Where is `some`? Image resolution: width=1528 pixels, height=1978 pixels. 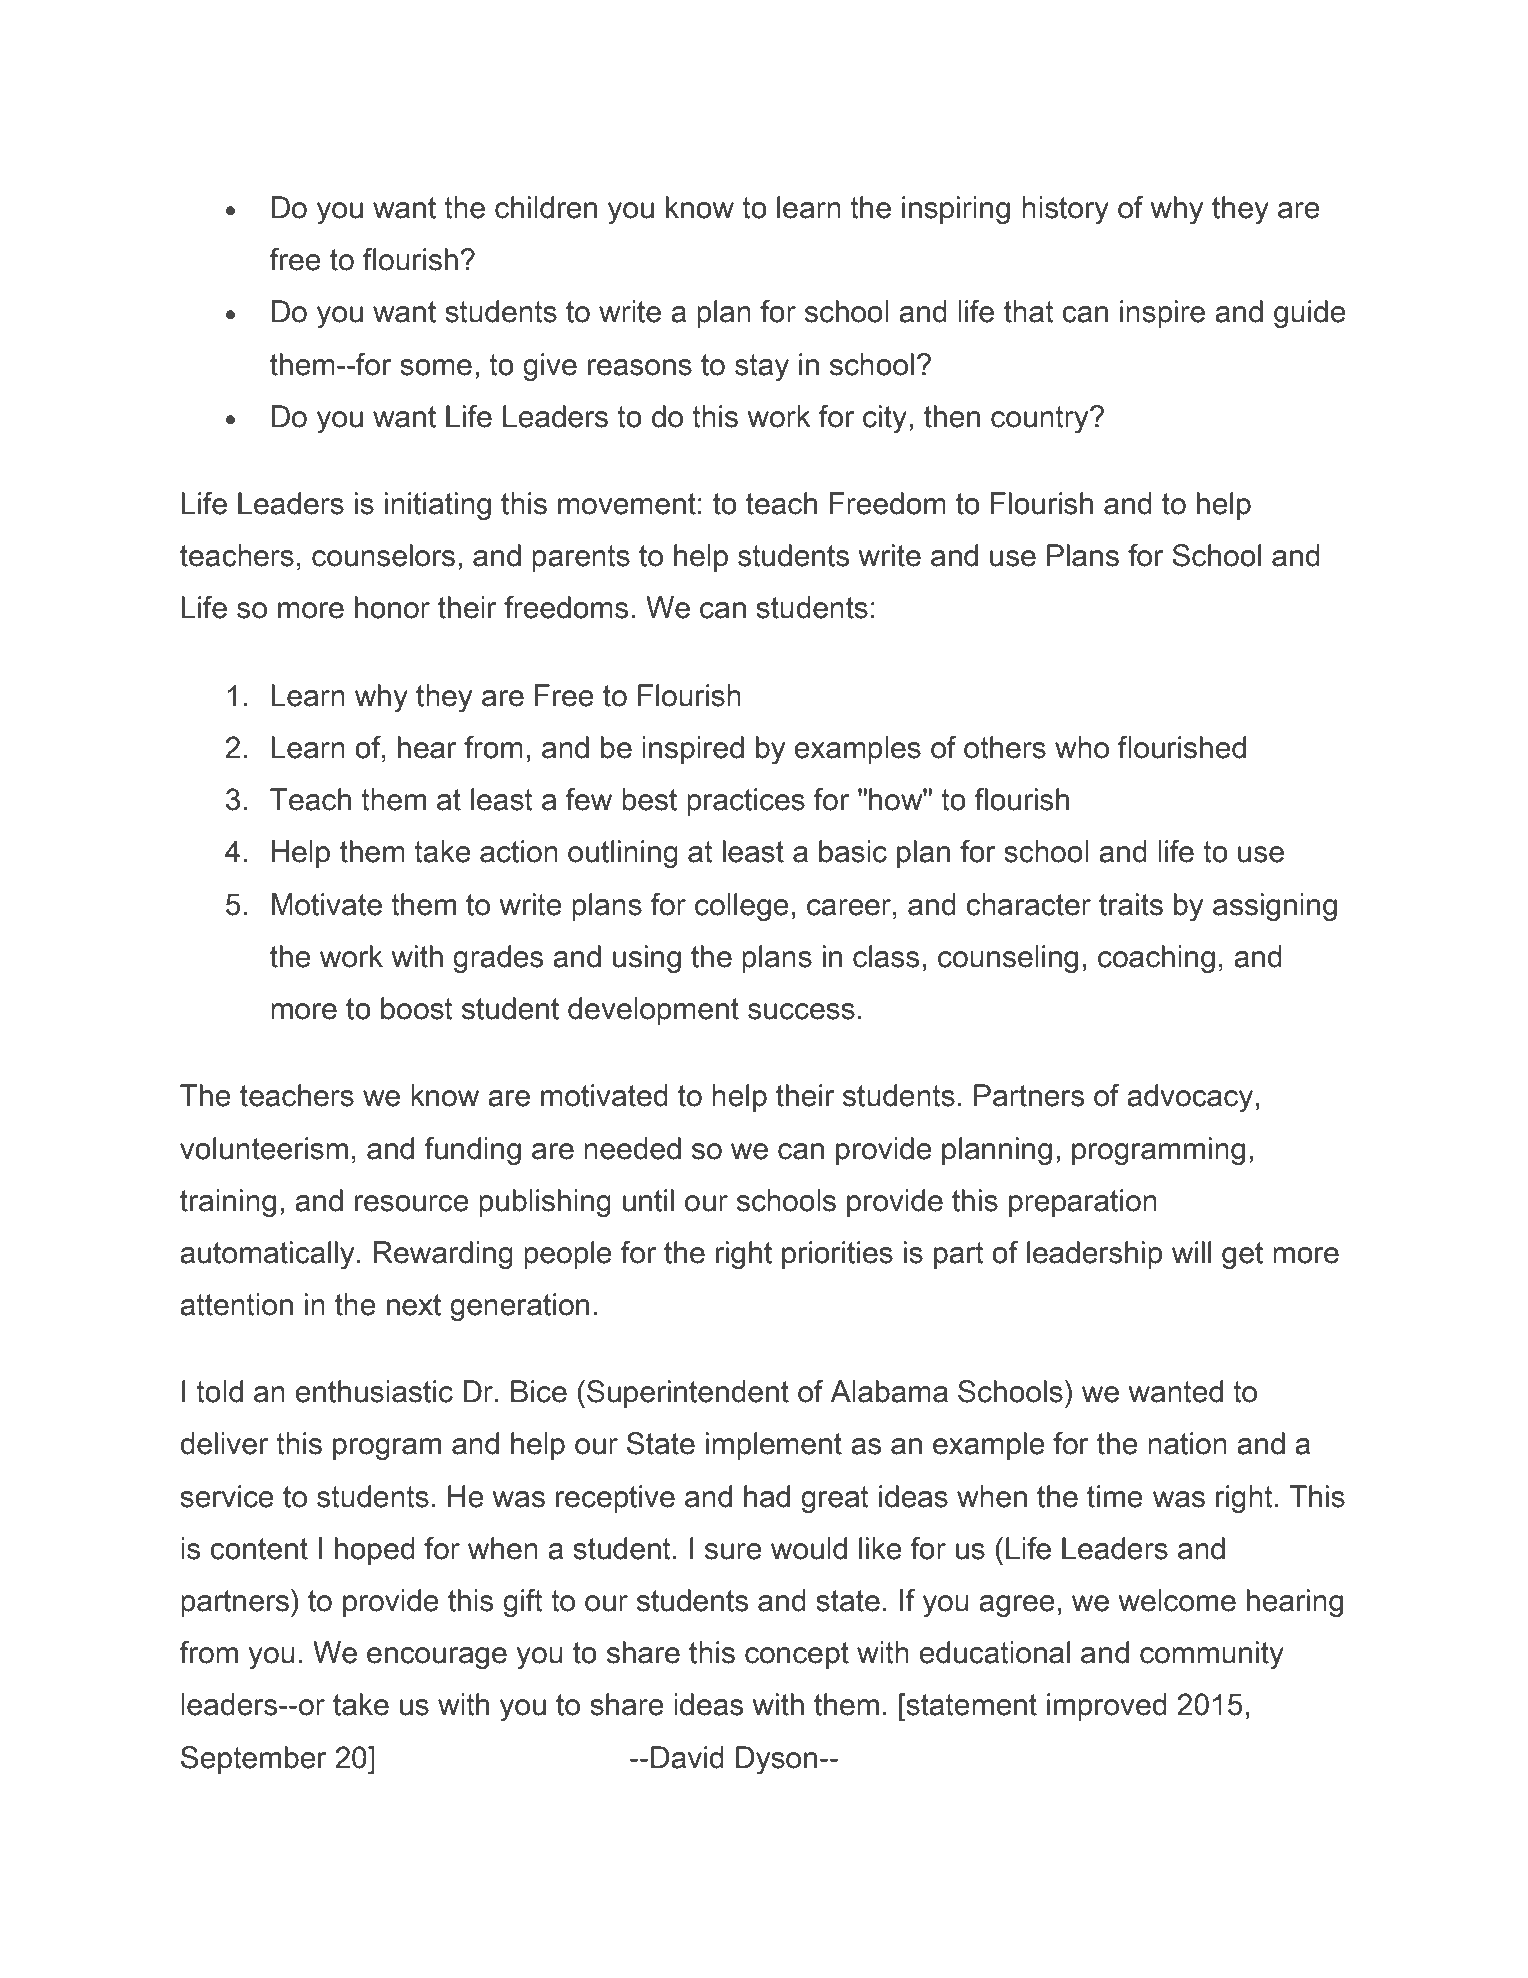
some is located at coordinates (436, 367).
